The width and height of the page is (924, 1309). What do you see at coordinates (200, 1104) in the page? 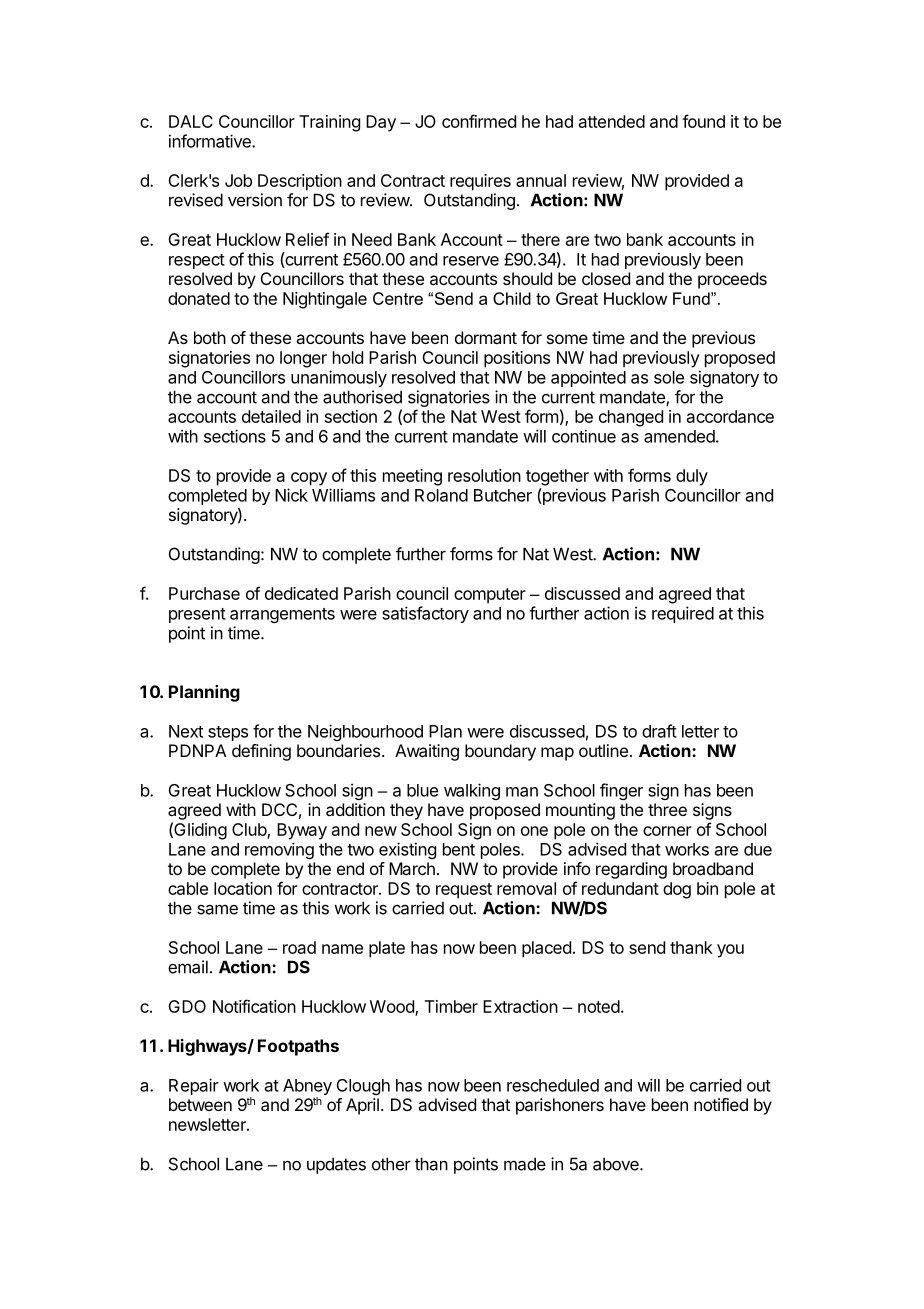
I see `between` at bounding box center [200, 1104].
